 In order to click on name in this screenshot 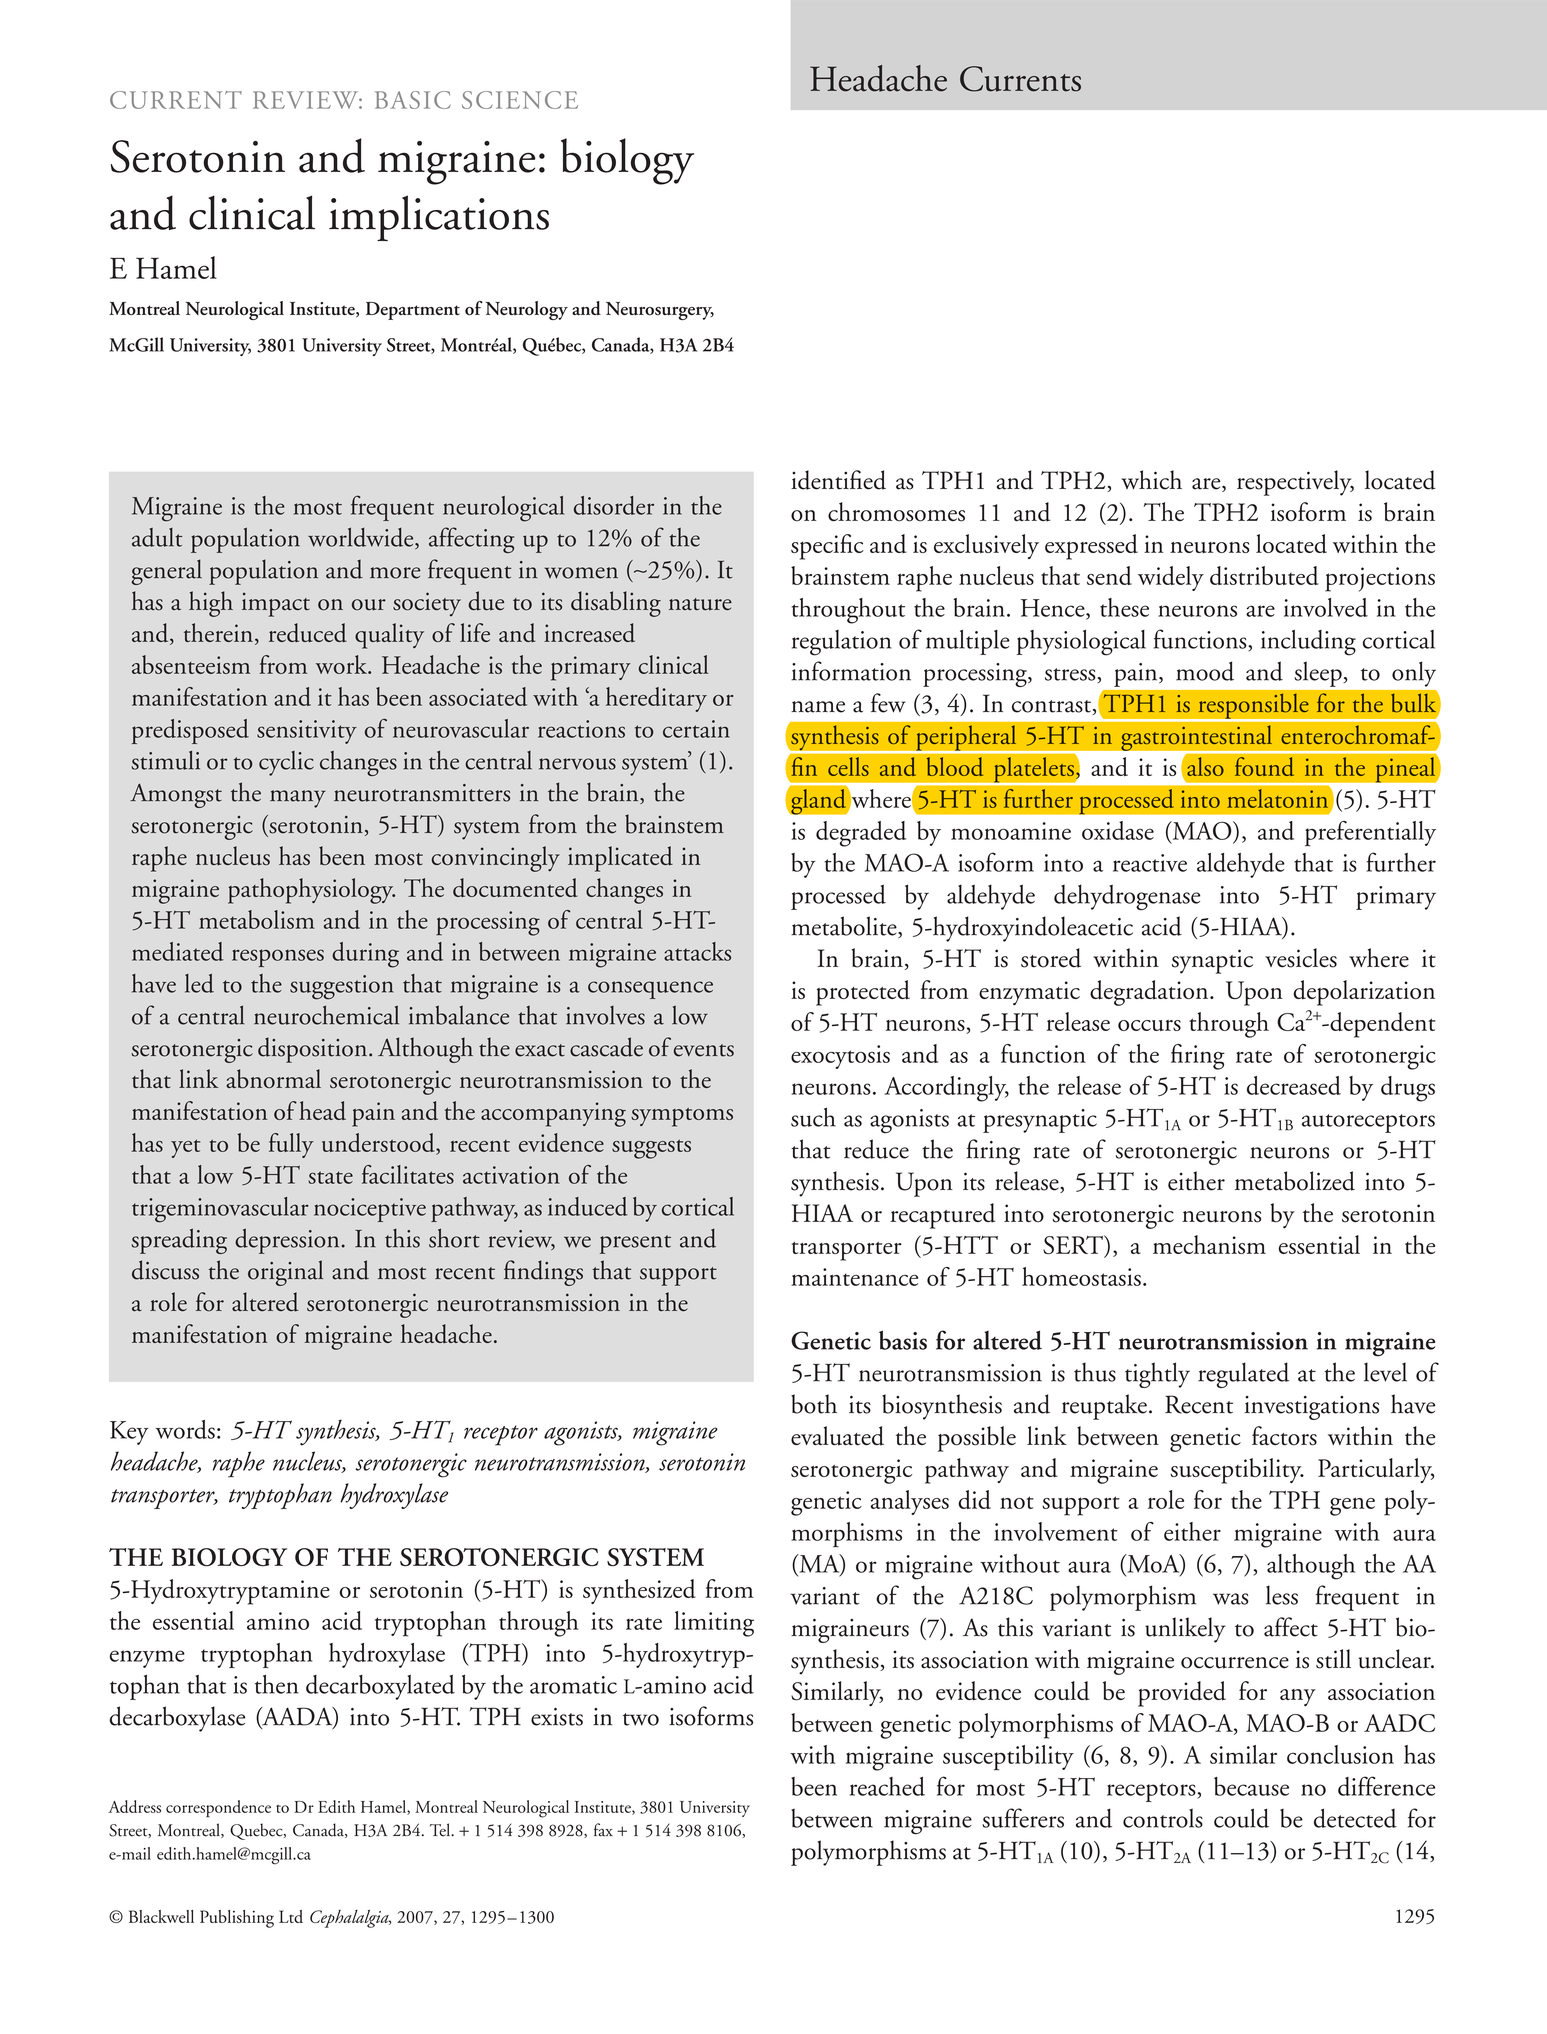, I will do `click(818, 707)`.
